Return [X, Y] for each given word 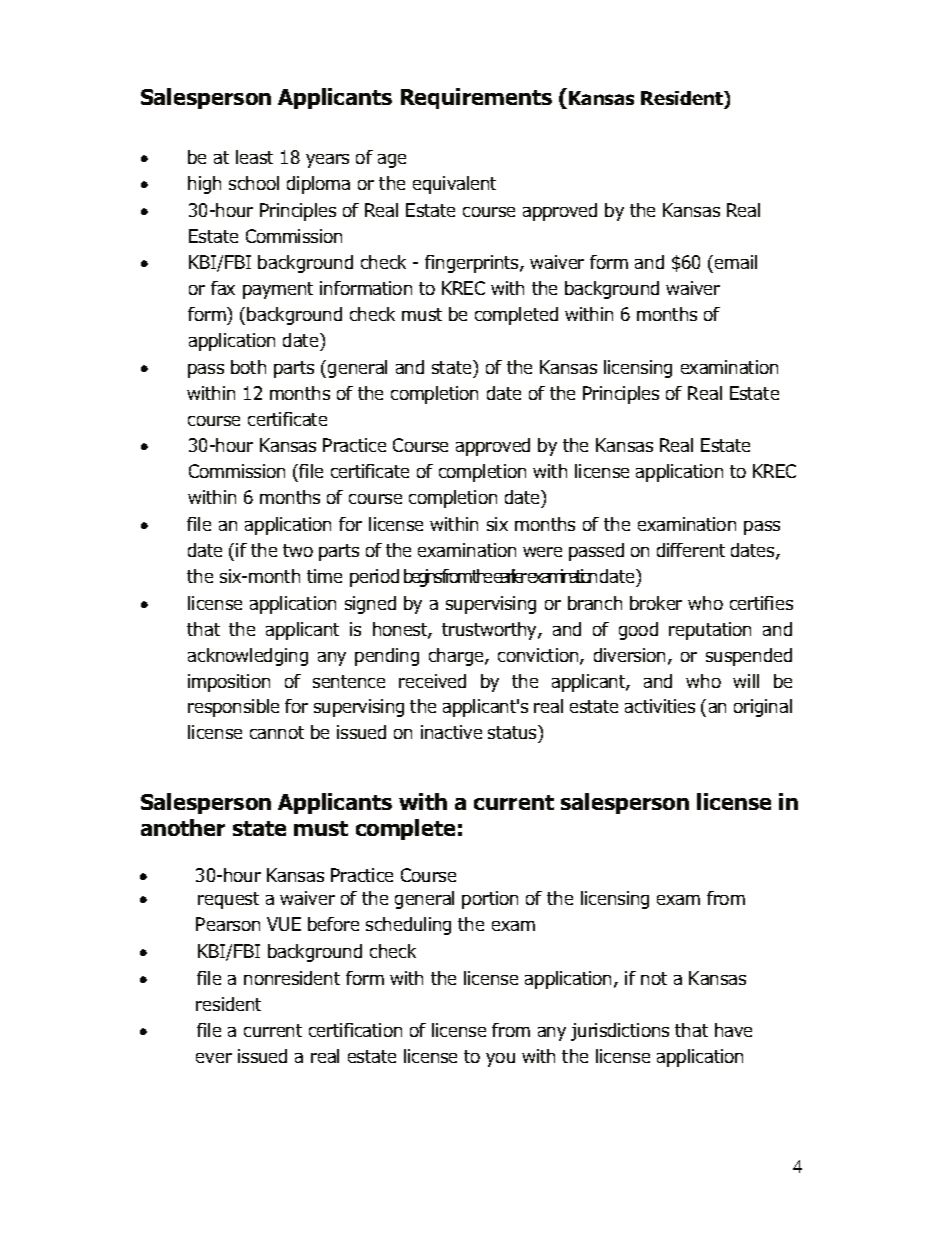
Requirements [476, 98]
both [248, 367]
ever [214, 1058]
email [736, 262]
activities [660, 706]
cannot [277, 732]
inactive [451, 732]
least [254, 157]
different [691, 550]
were [542, 552]
